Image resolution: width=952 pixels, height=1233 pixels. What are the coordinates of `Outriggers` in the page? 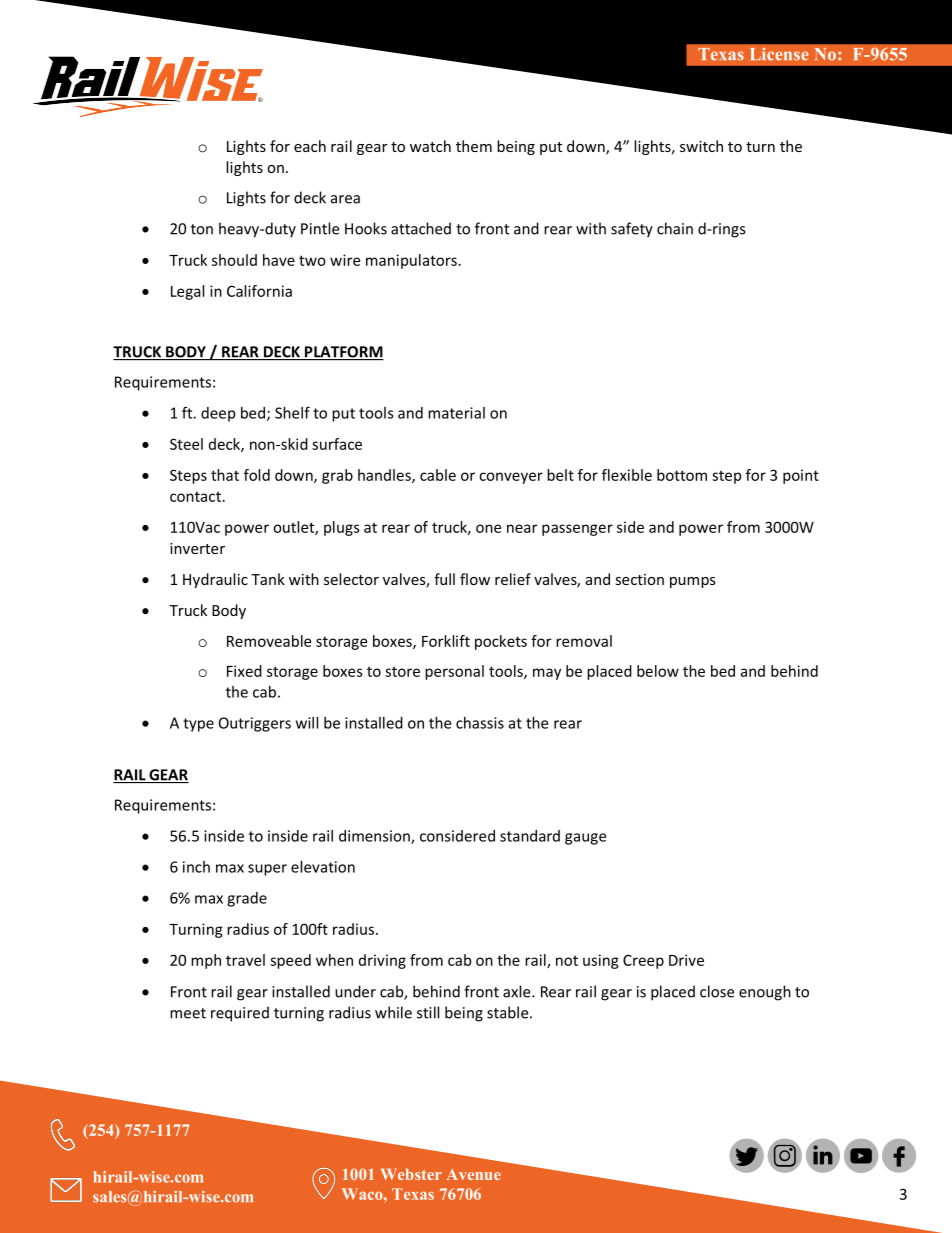 It's located at (255, 724).
